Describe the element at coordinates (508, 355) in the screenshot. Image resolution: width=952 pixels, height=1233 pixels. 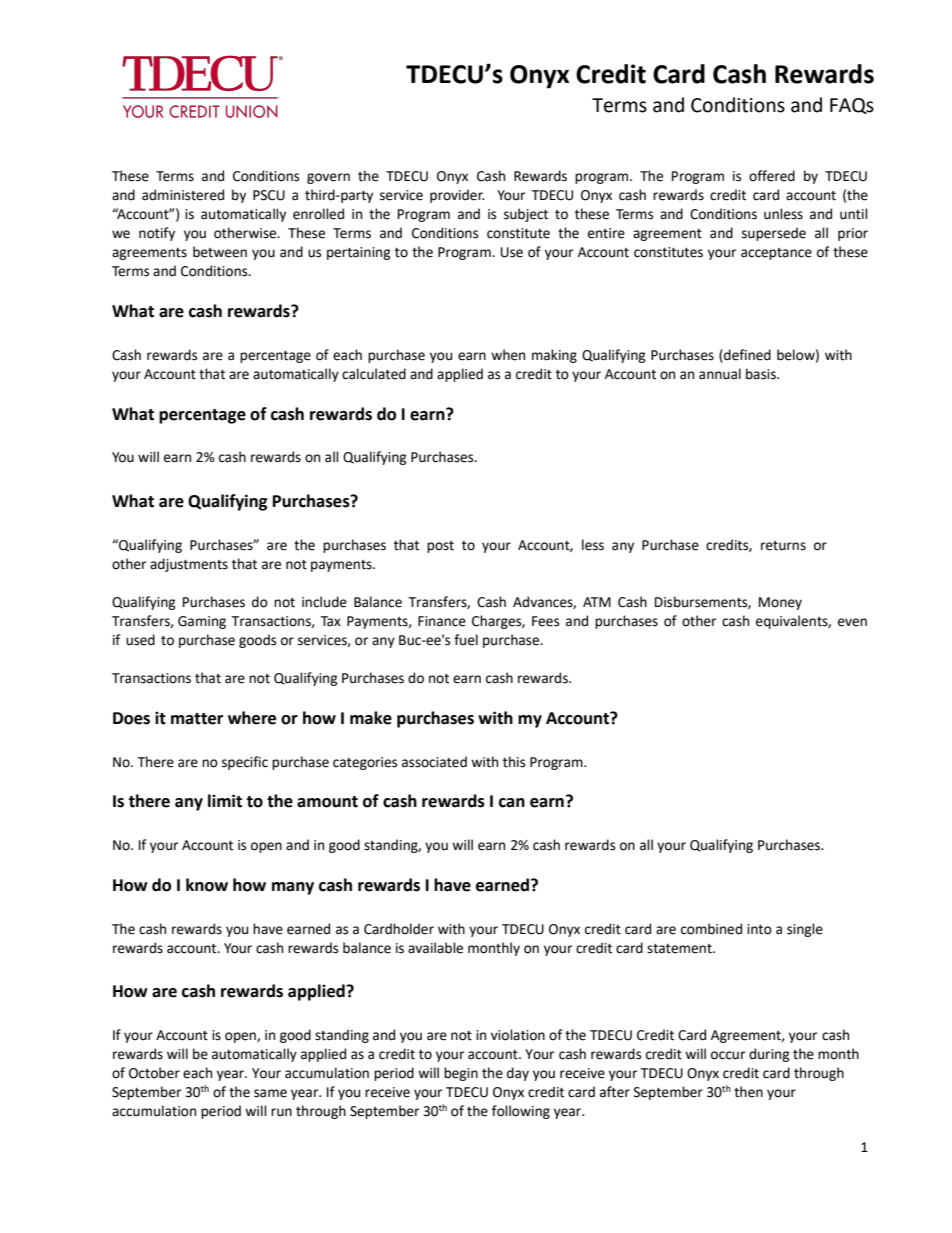
I see `when` at that location.
